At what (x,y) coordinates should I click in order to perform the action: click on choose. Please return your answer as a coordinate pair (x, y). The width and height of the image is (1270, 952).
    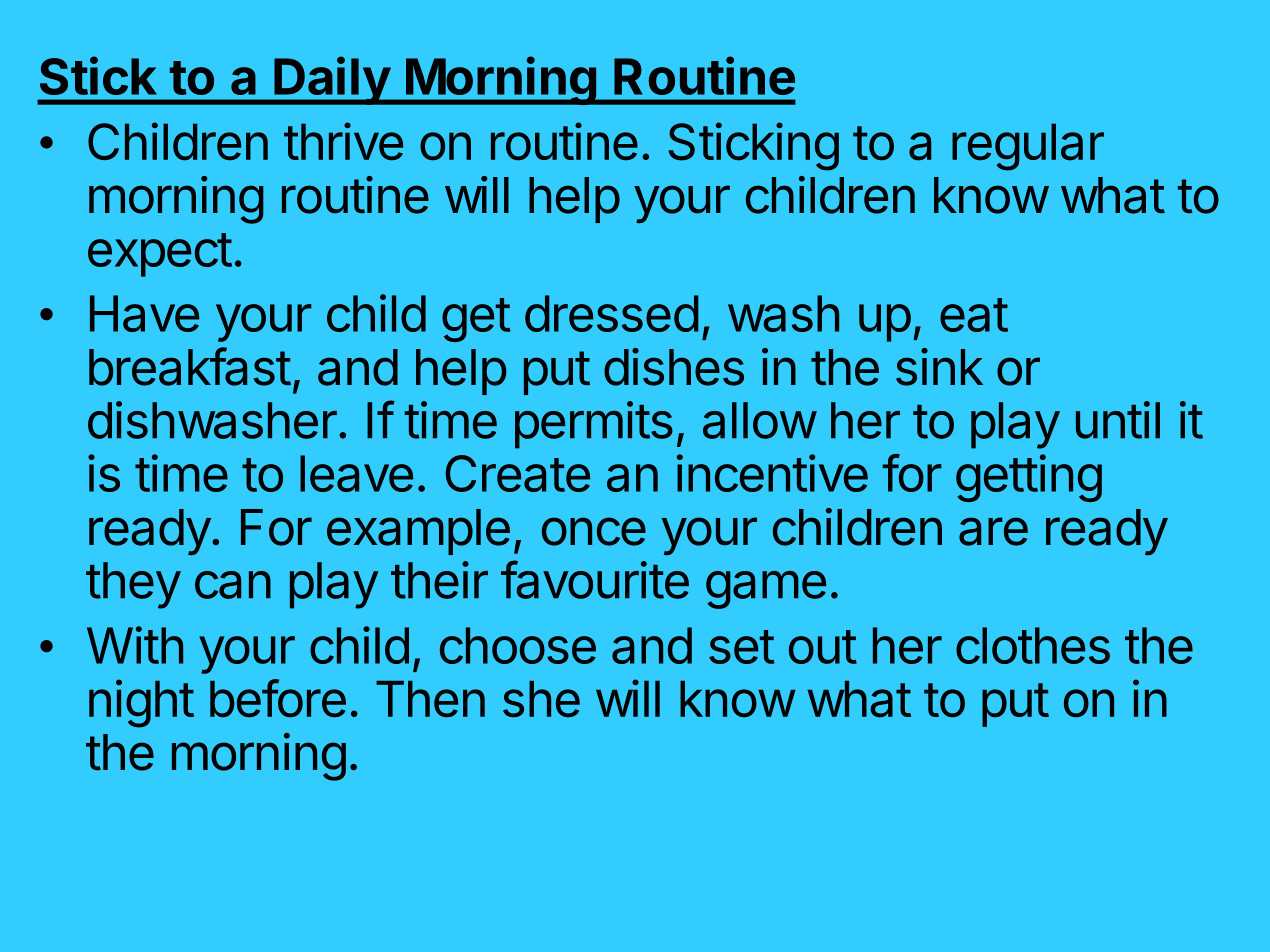
    Looking at the image, I should click on (518, 645).
